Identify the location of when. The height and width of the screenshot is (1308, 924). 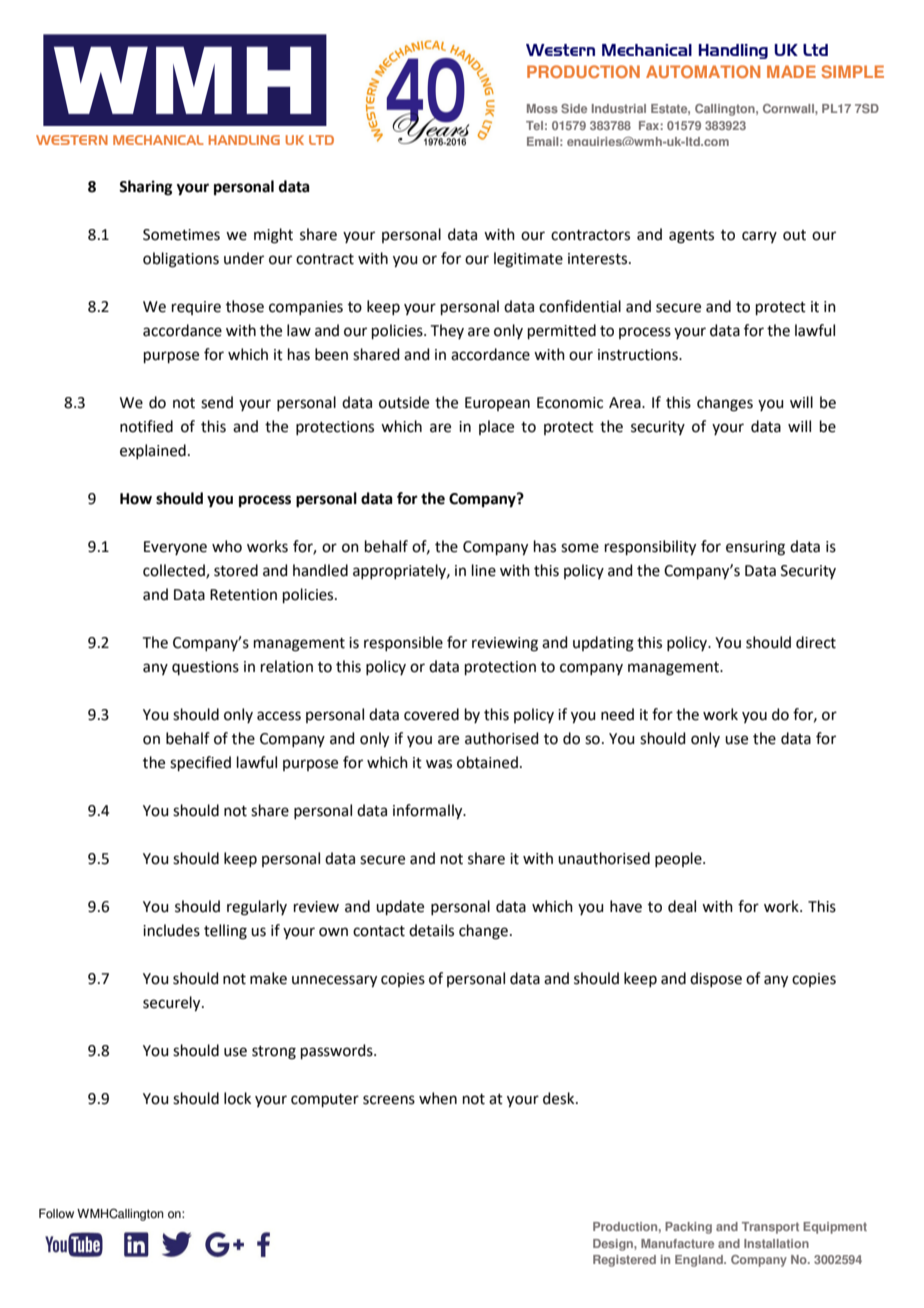
(438, 1098).
